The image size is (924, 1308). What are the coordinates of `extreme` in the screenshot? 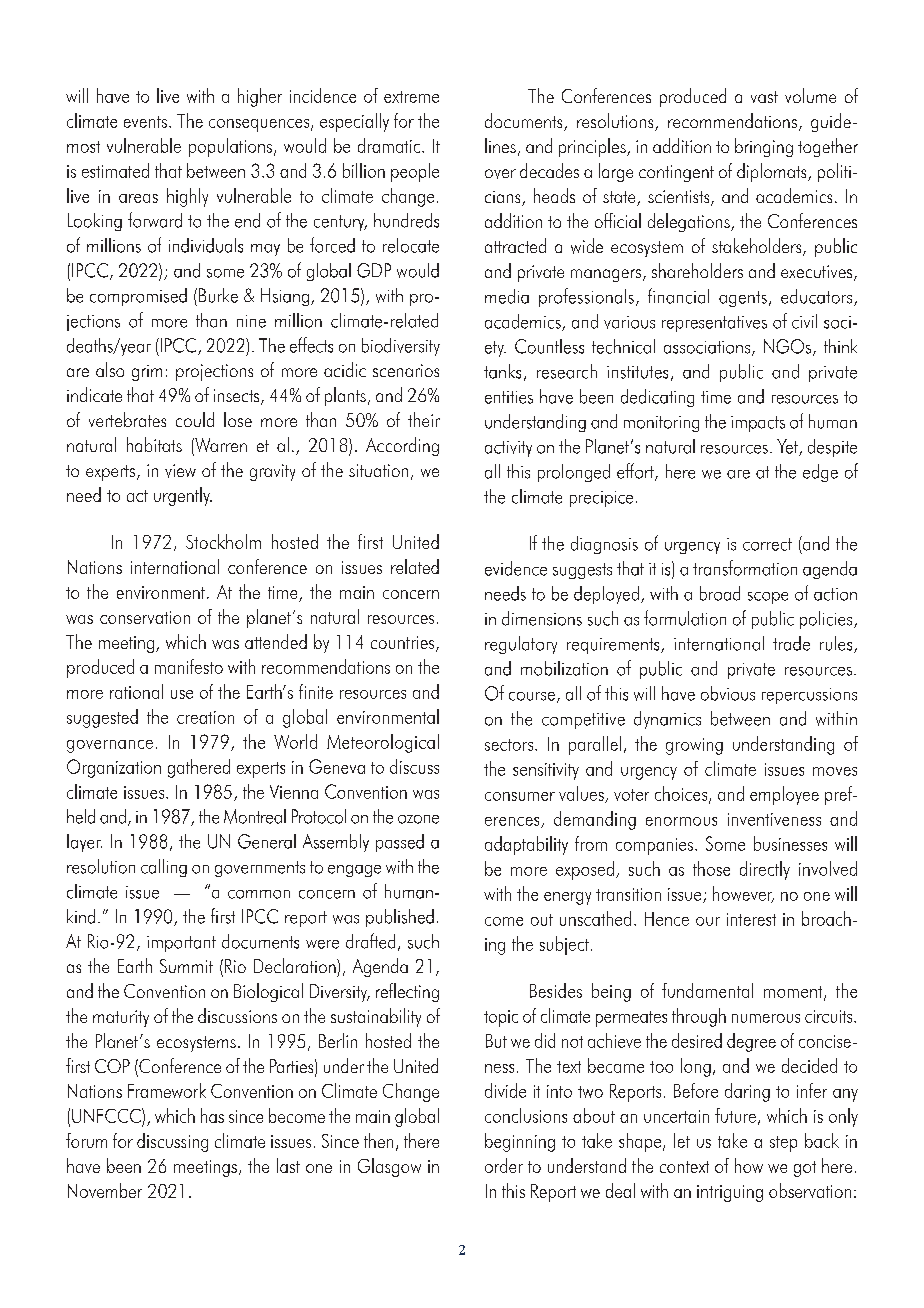 It's located at (411, 97).
